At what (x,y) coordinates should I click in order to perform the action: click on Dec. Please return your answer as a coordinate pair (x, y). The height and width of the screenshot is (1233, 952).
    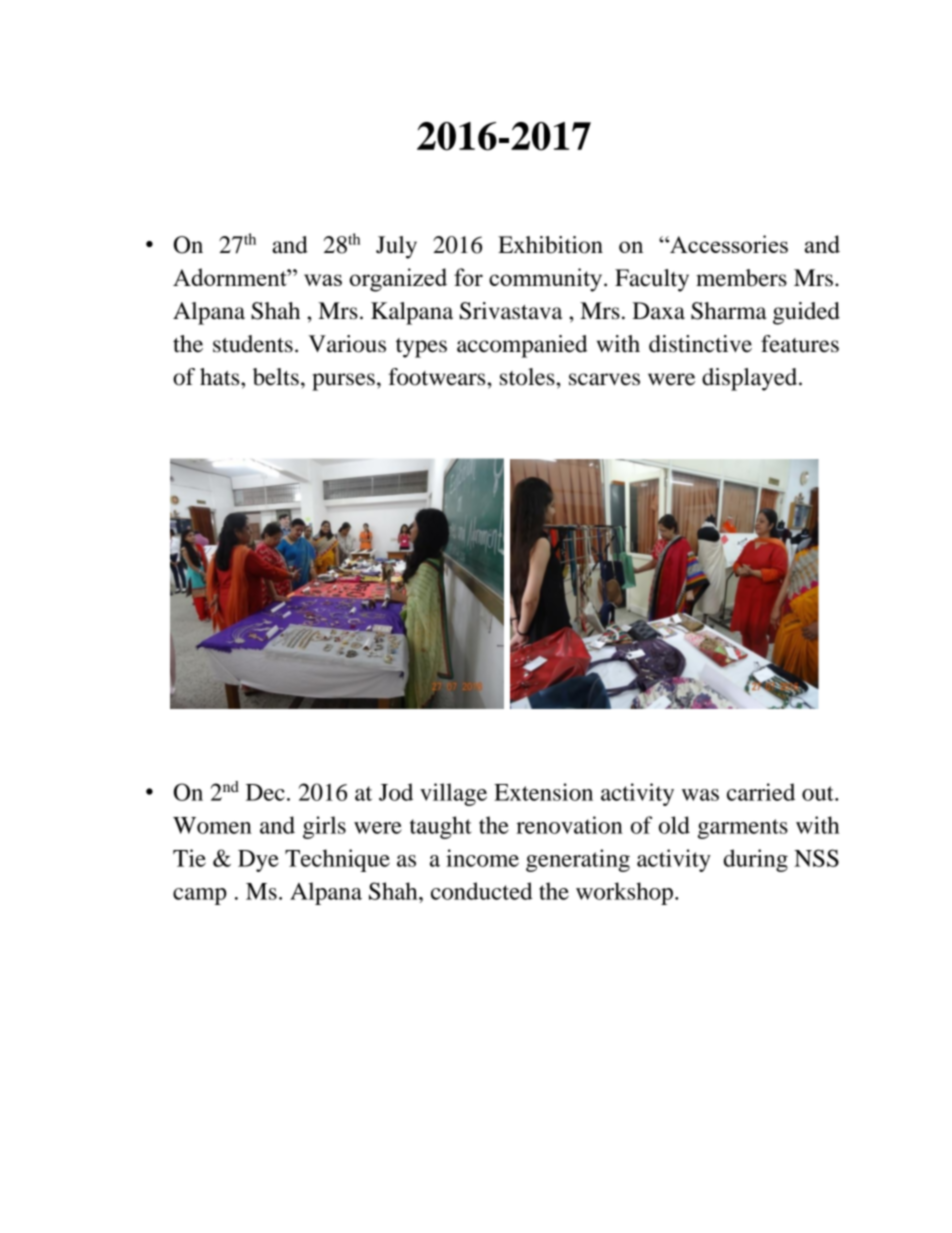
    Looking at the image, I should click on (265, 792).
